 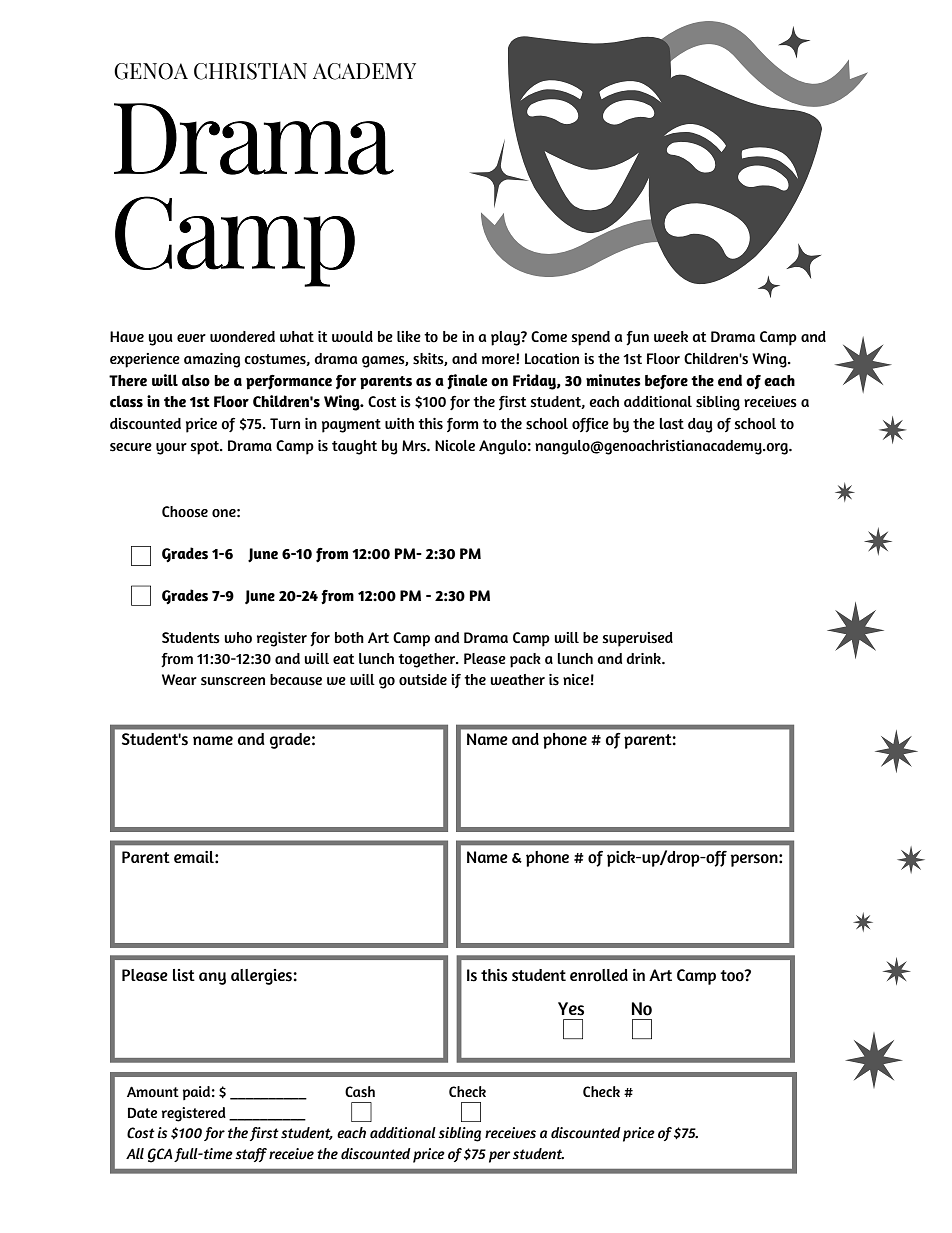 What do you see at coordinates (638, 639) in the screenshot?
I see `supervised` at bounding box center [638, 639].
